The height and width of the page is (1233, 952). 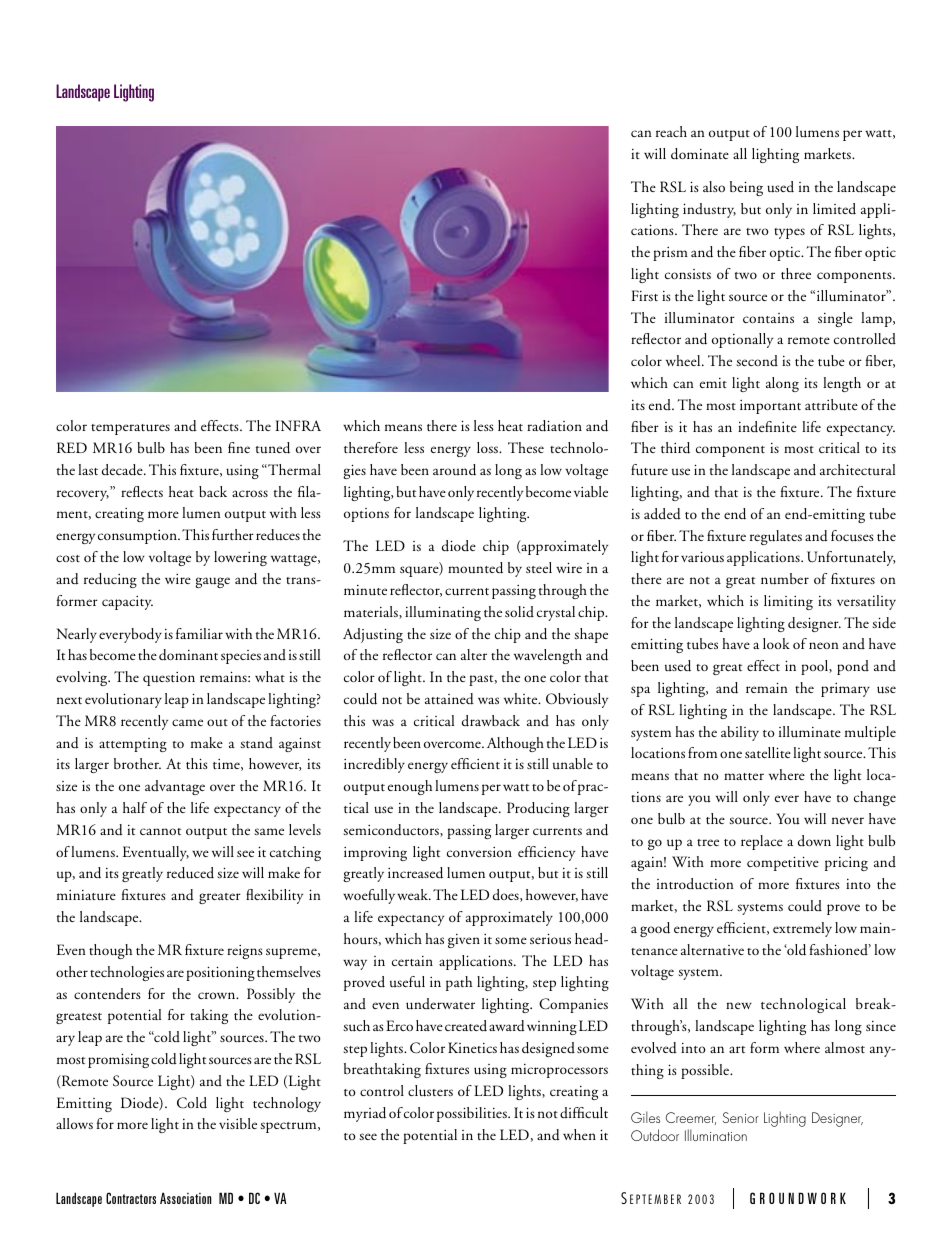 What do you see at coordinates (464, 941) in the page?
I see `given` at bounding box center [464, 941].
